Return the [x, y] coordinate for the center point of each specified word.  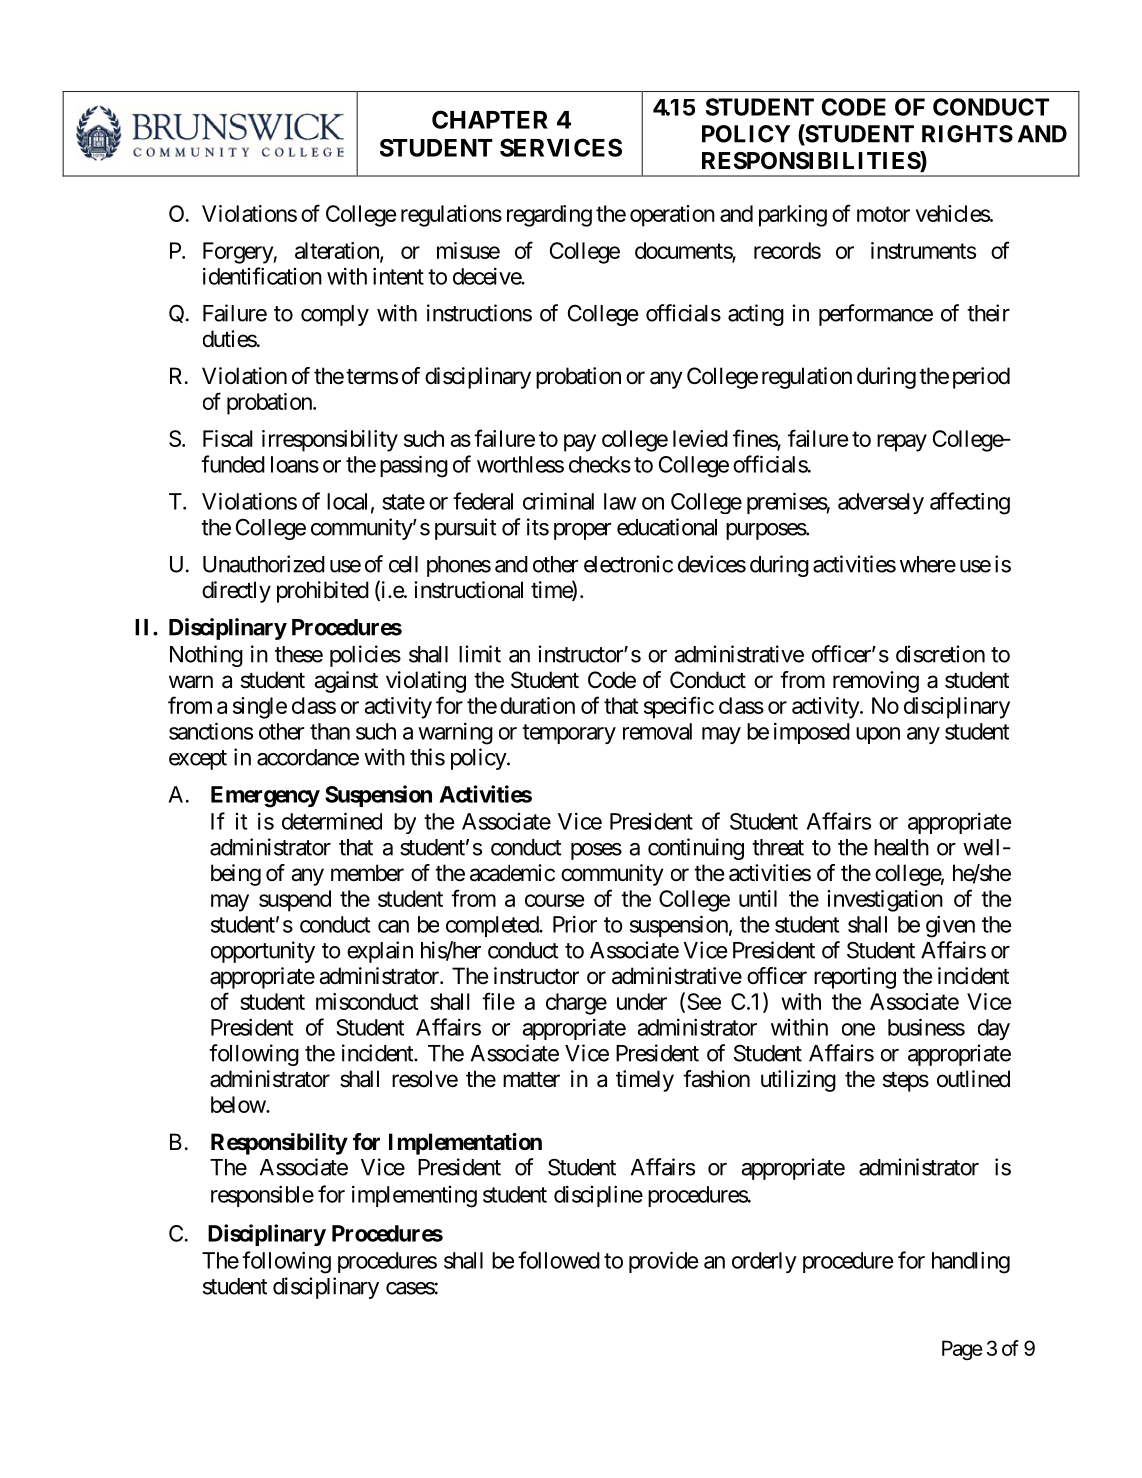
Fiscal [228, 438]
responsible [262, 1196]
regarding [549, 216]
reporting [855, 978]
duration [537, 705]
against [346, 682]
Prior [575, 924]
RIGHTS [967, 134]
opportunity [263, 952]
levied [700, 438]
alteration [338, 251]
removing [876, 682]
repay [902, 443]
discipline [598, 1196]
